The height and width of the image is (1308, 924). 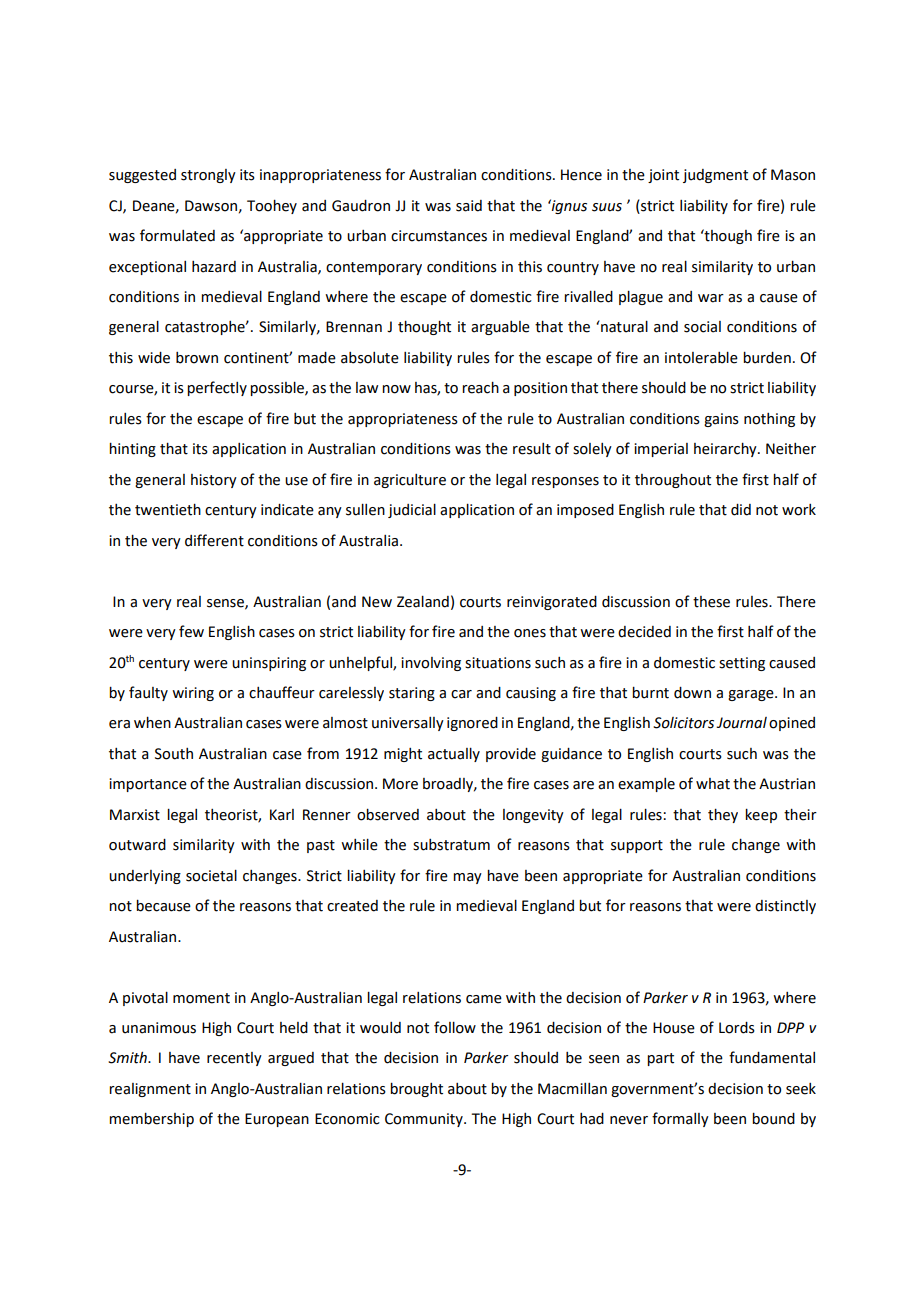 What do you see at coordinates (234, 1059) in the image?
I see `recently` at bounding box center [234, 1059].
